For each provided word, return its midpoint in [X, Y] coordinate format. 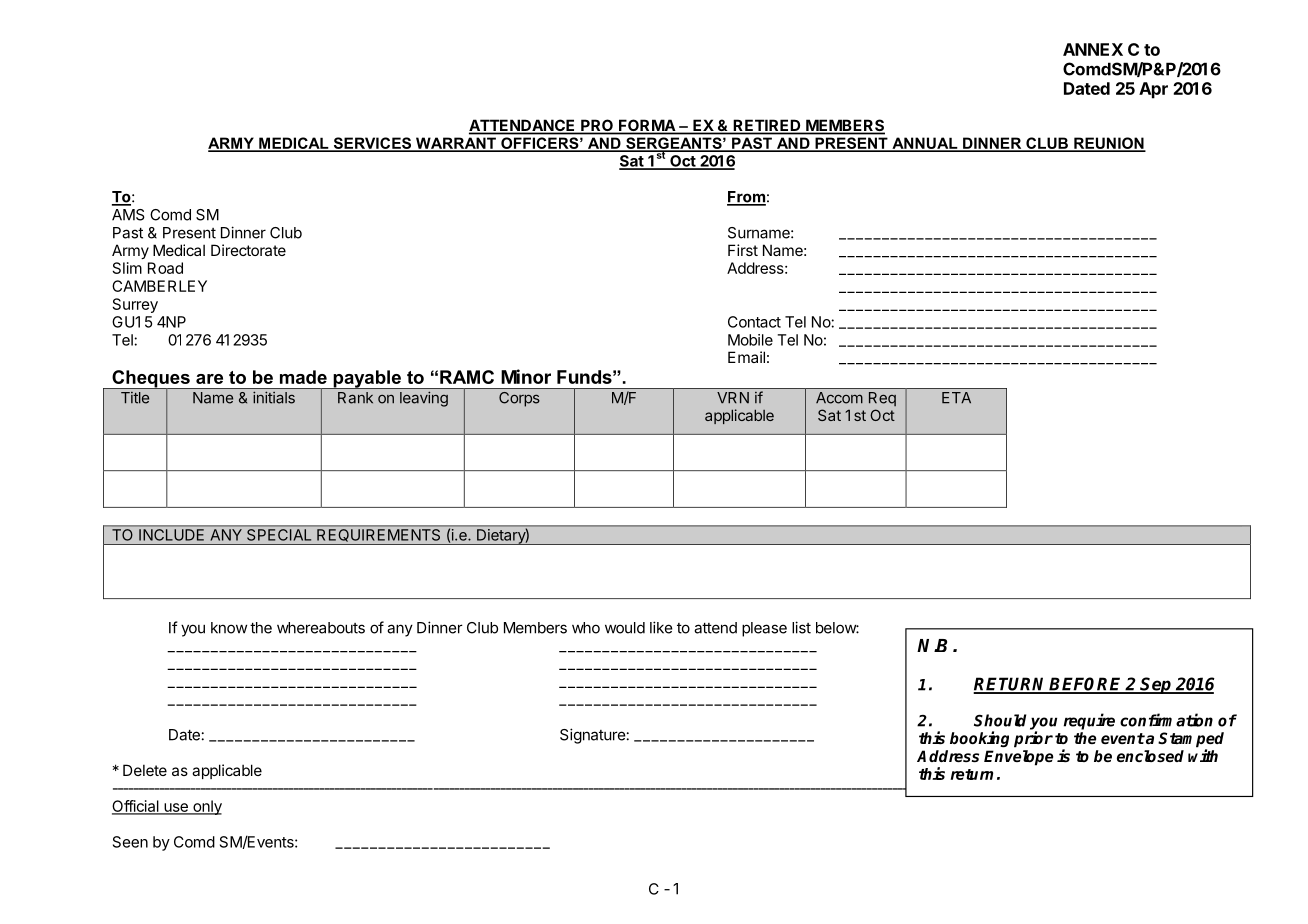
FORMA [647, 126]
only [206, 807]
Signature [593, 736]
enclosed [1150, 756]
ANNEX [1093, 49]
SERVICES [372, 144]
